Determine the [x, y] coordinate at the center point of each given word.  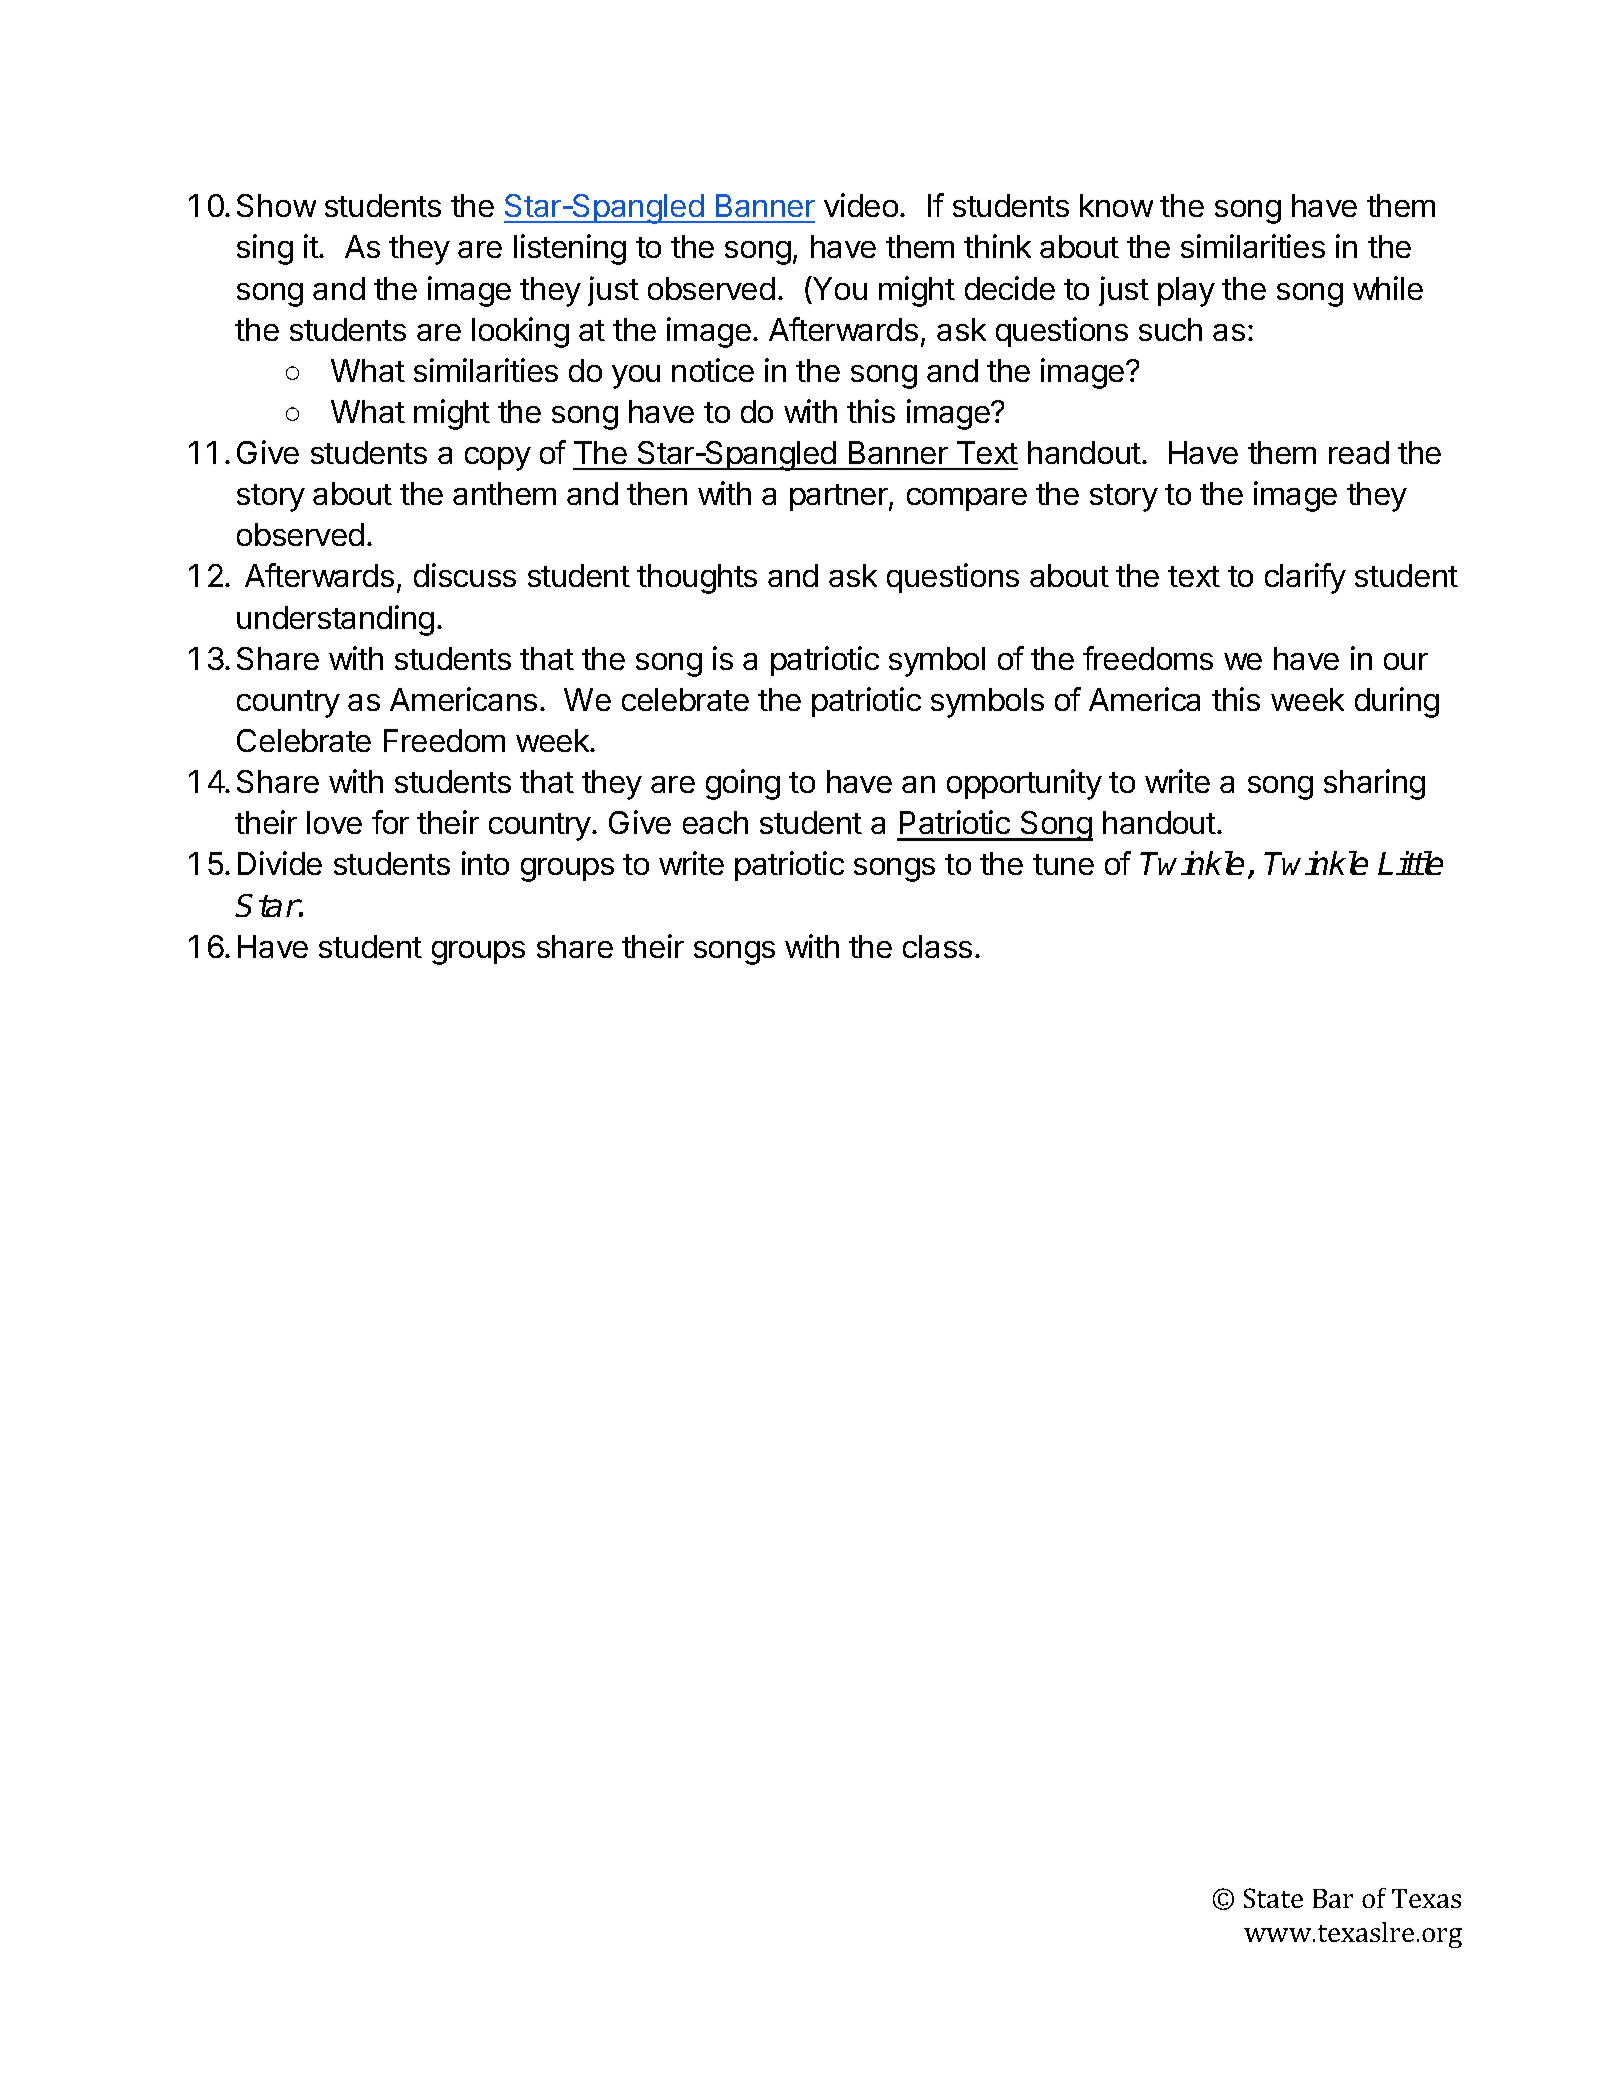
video [861, 205]
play [1186, 292]
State [1273, 1898]
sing [265, 249]
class [937, 946]
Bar [1333, 1898]
